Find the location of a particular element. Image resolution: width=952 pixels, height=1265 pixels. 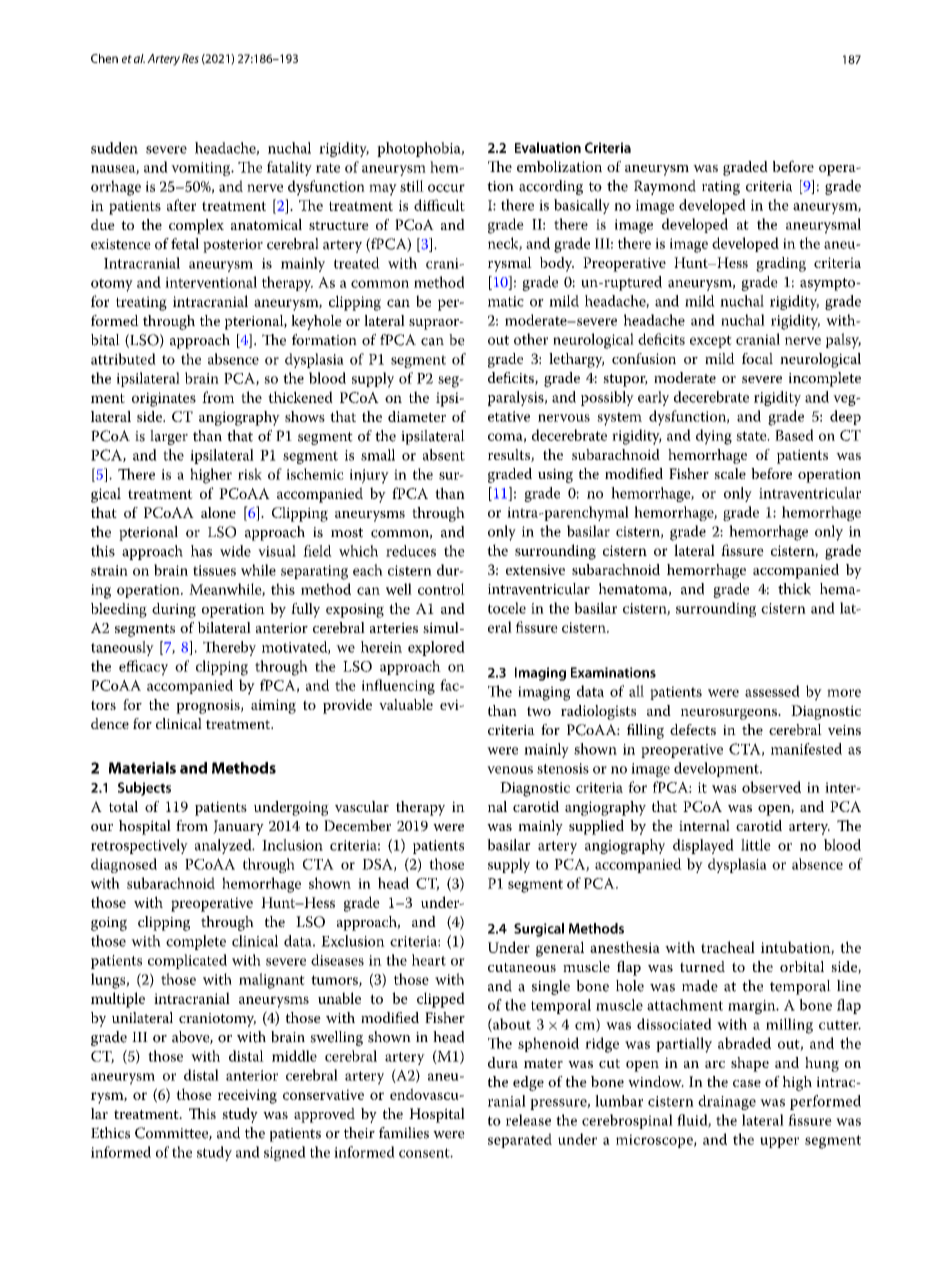

December is located at coordinates (357, 825).
